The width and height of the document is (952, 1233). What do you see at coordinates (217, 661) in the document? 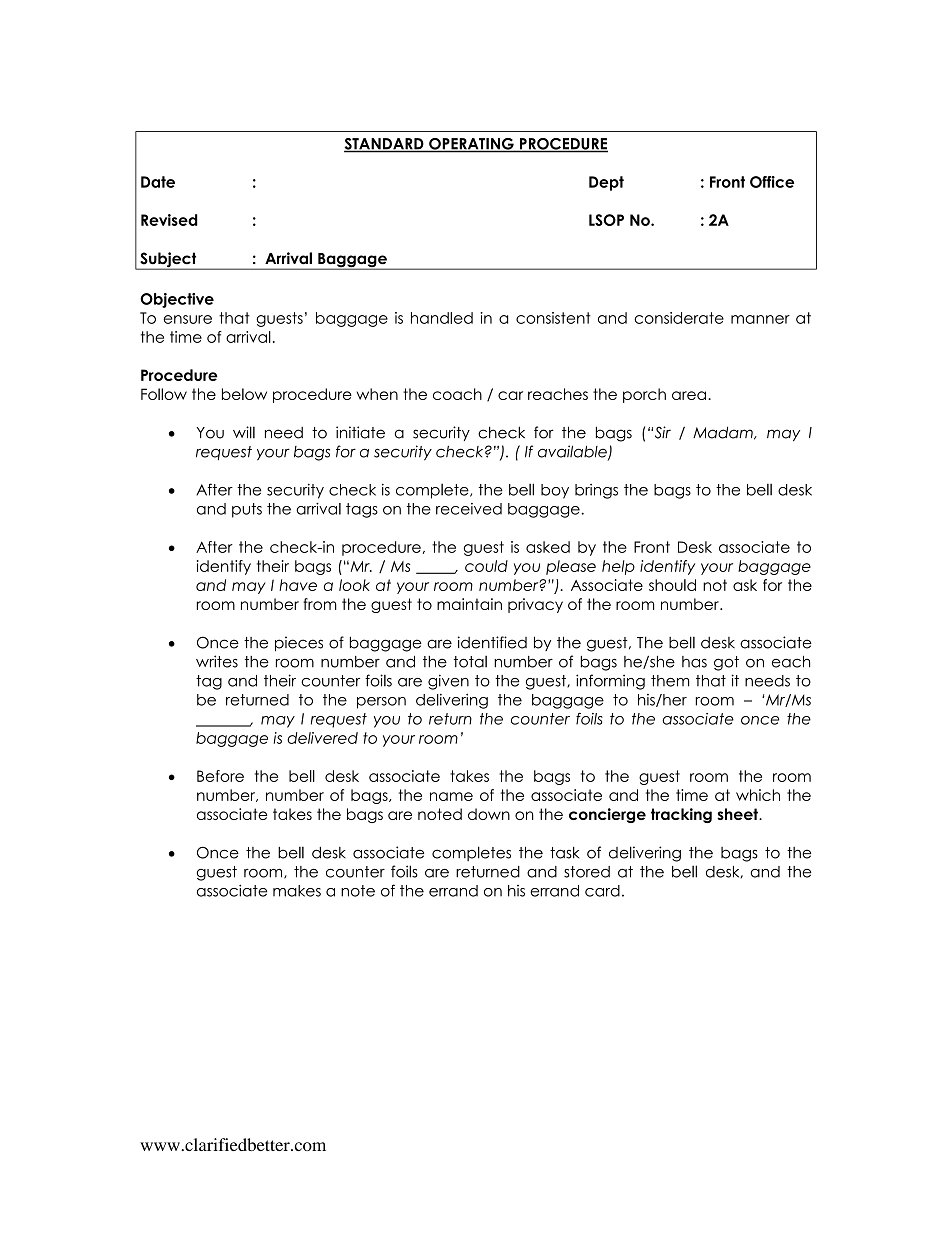
I see `writes` at bounding box center [217, 661].
